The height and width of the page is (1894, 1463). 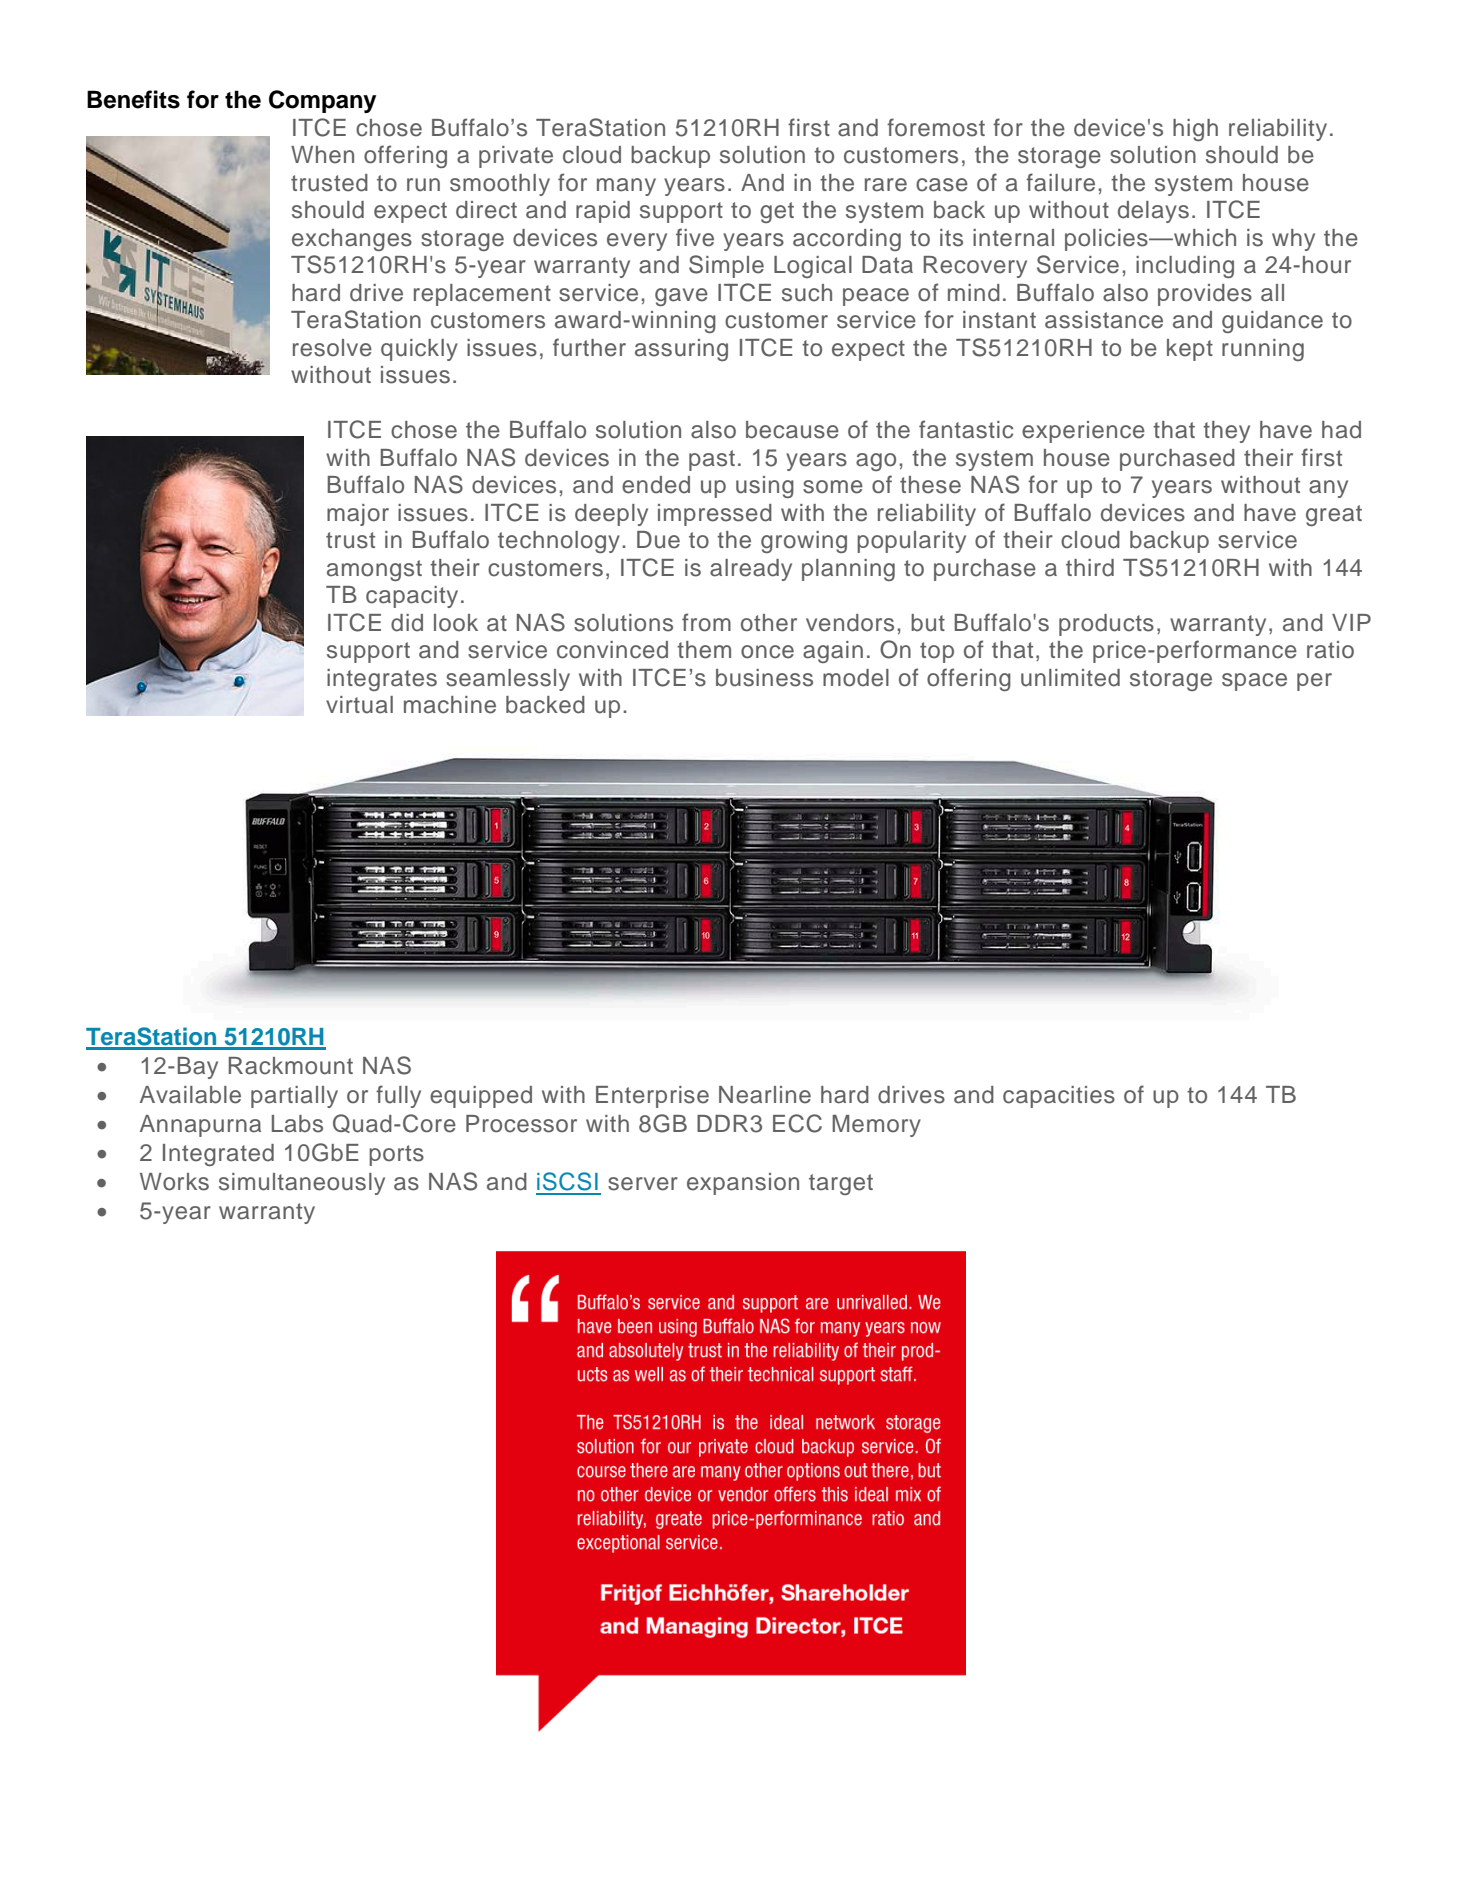 I want to click on expansion, so click(x=743, y=1184).
